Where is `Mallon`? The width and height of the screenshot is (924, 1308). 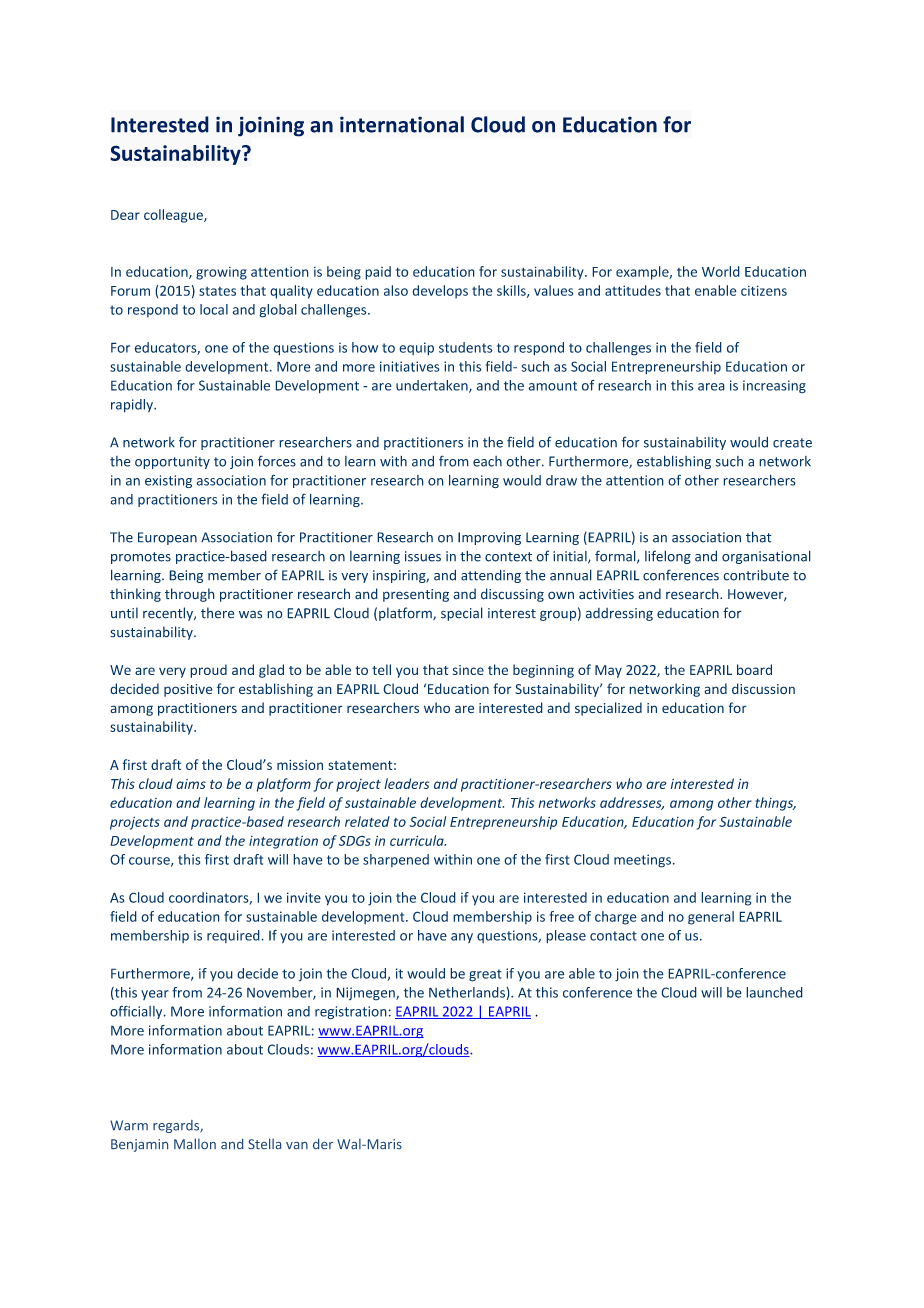 Mallon is located at coordinates (195, 1143).
